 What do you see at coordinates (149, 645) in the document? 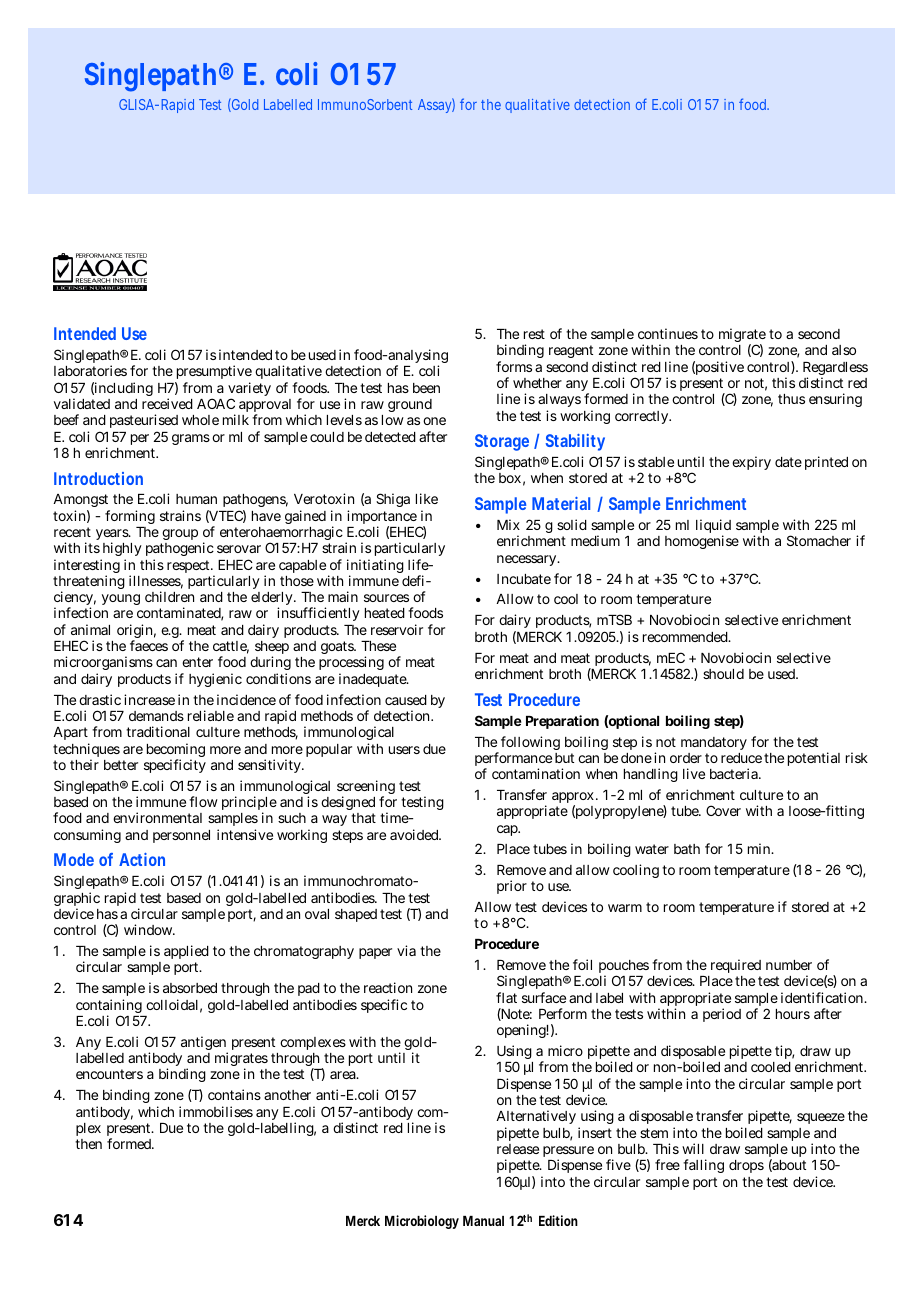
I see `faeces` at bounding box center [149, 645].
